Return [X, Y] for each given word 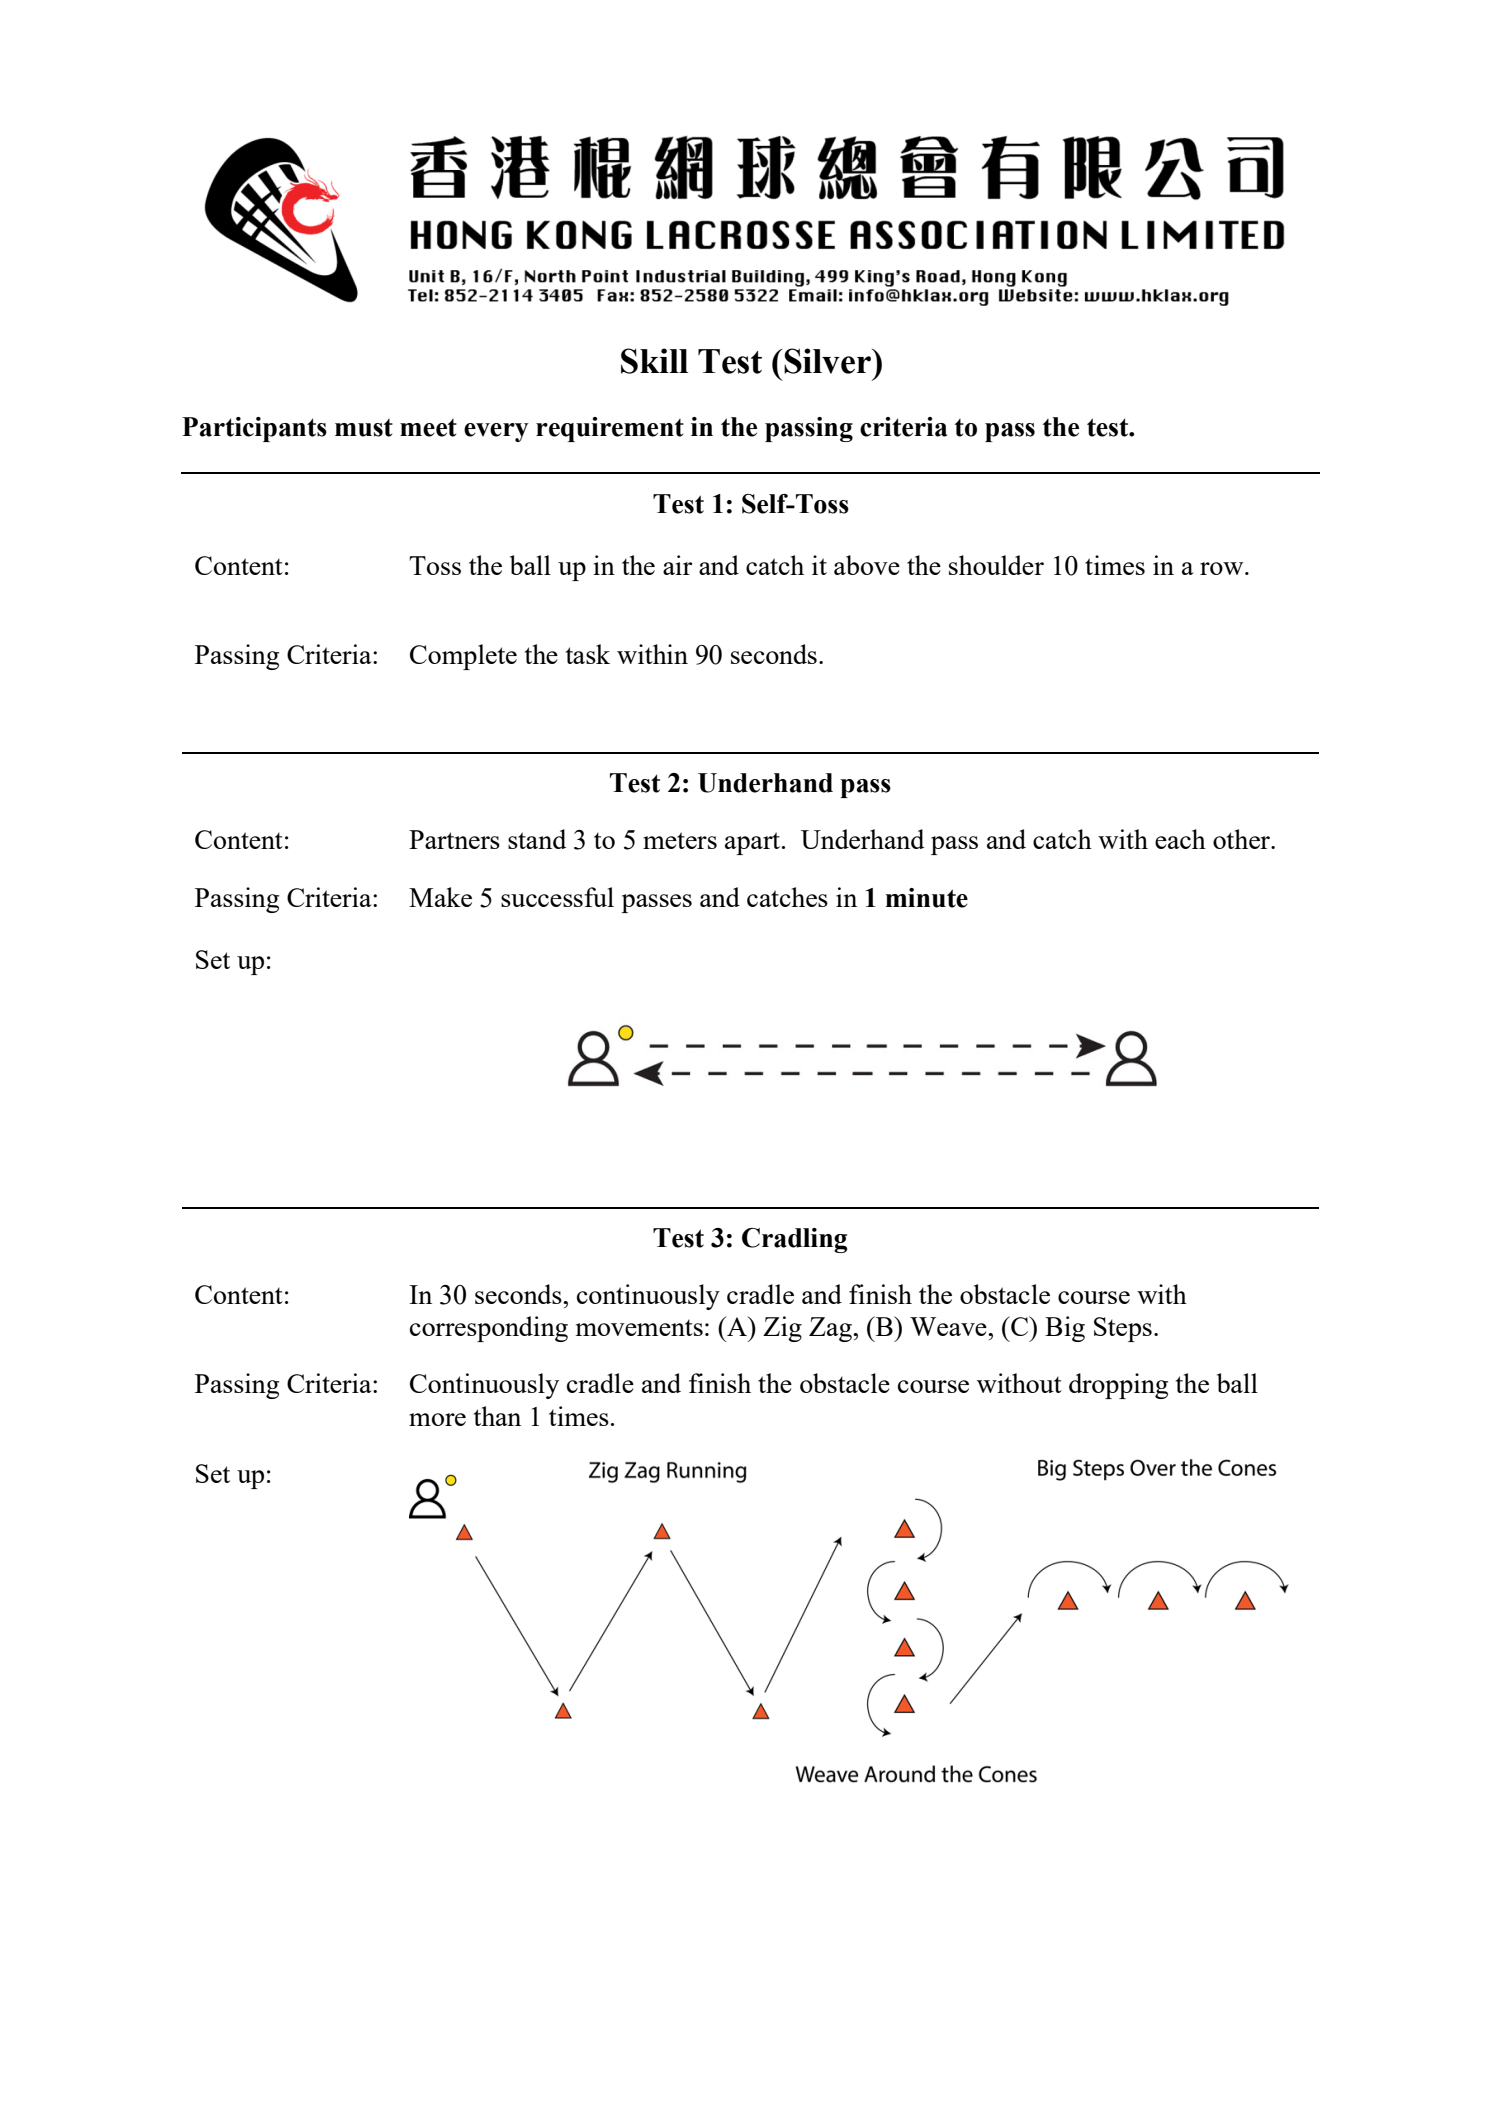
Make [440, 897]
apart [752, 843]
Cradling [794, 1240]
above [867, 565]
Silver [828, 361]
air [677, 565]
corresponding [489, 1329]
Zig [782, 1329]
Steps [1123, 1329]
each [1180, 839]
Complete [463, 657]
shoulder [996, 565]
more [437, 1419]
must [364, 428]
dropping [1118, 1386]
